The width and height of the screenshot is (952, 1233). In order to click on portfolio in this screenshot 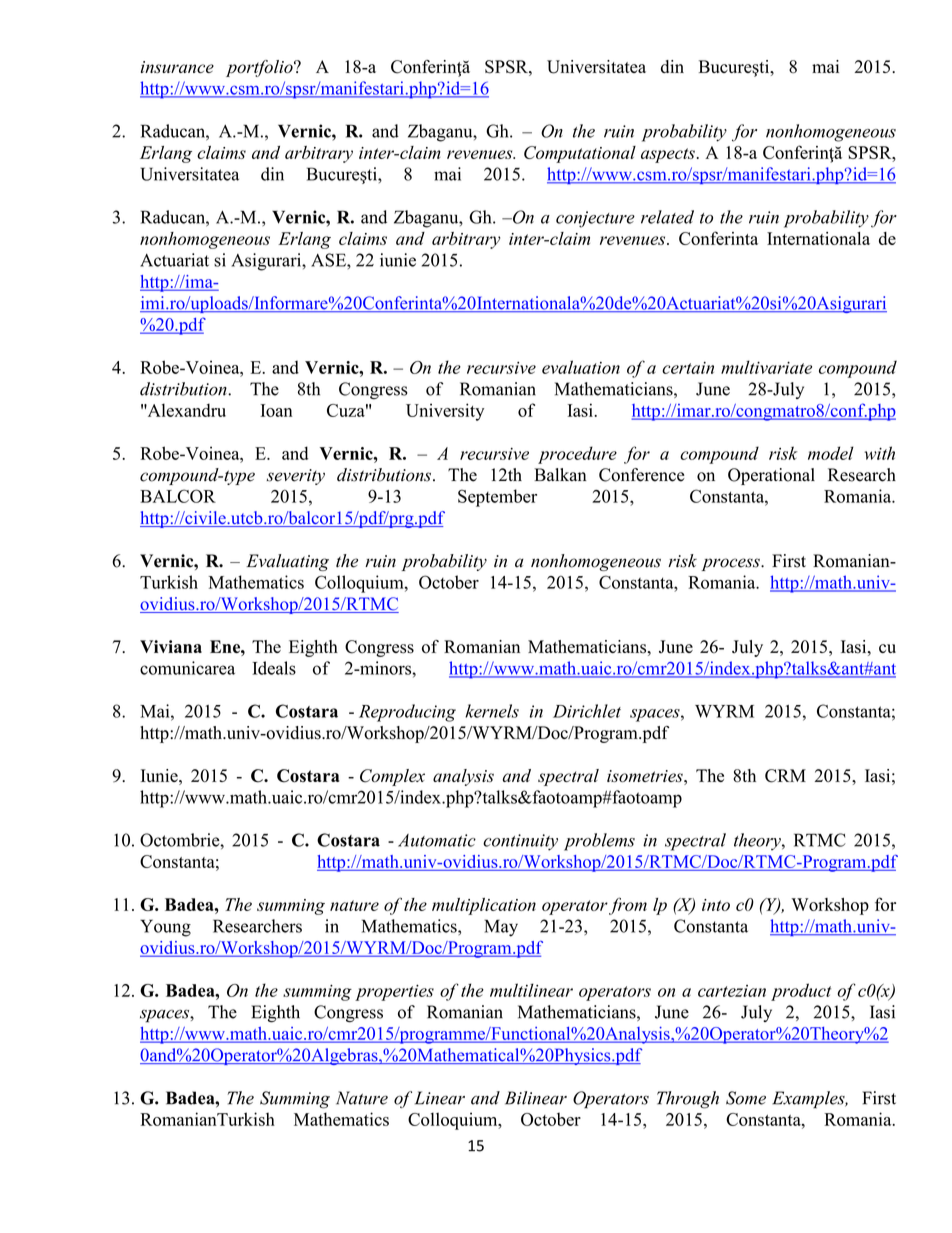, I will do `click(260, 68)`.
